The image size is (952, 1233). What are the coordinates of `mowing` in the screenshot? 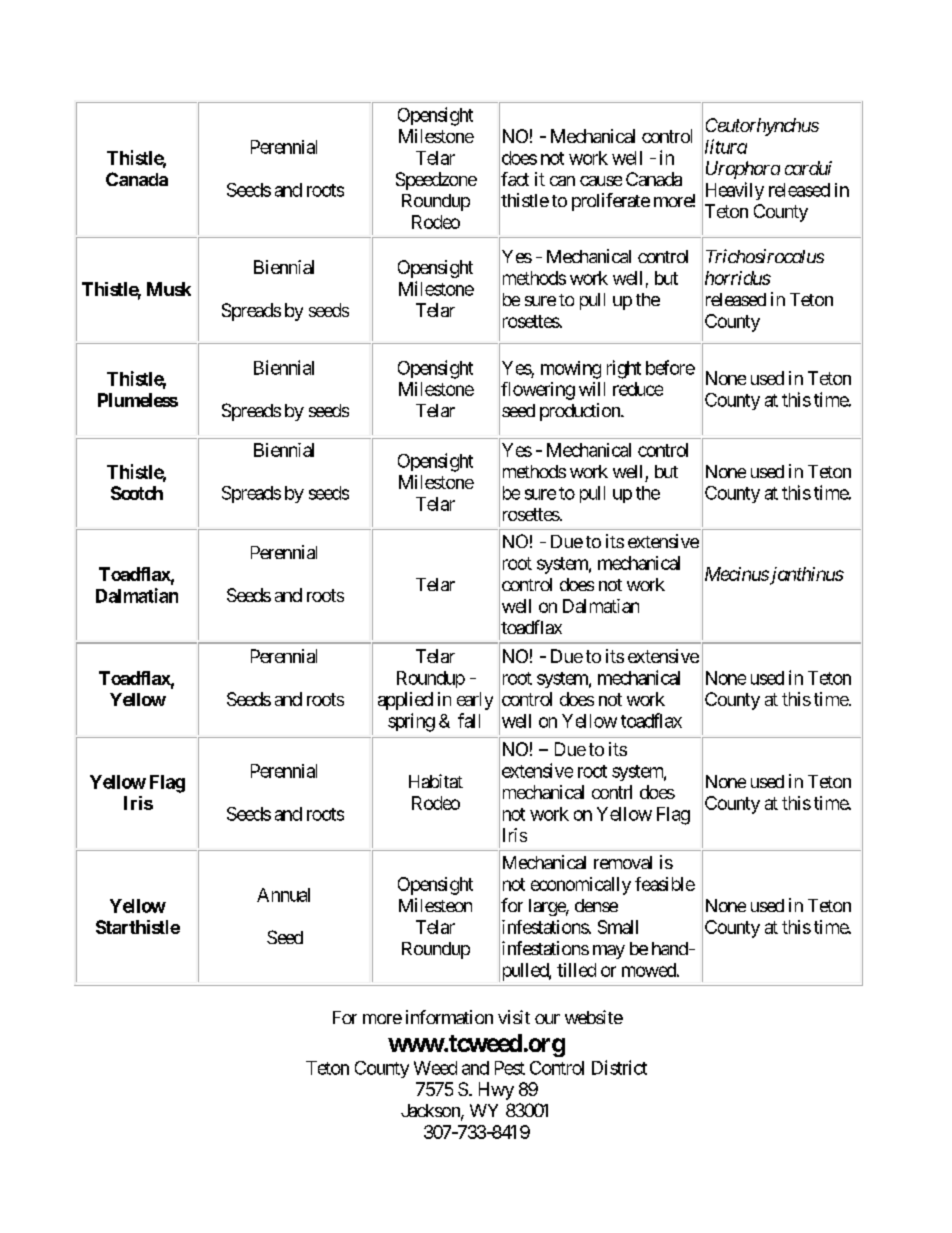 It's located at (571, 370).
